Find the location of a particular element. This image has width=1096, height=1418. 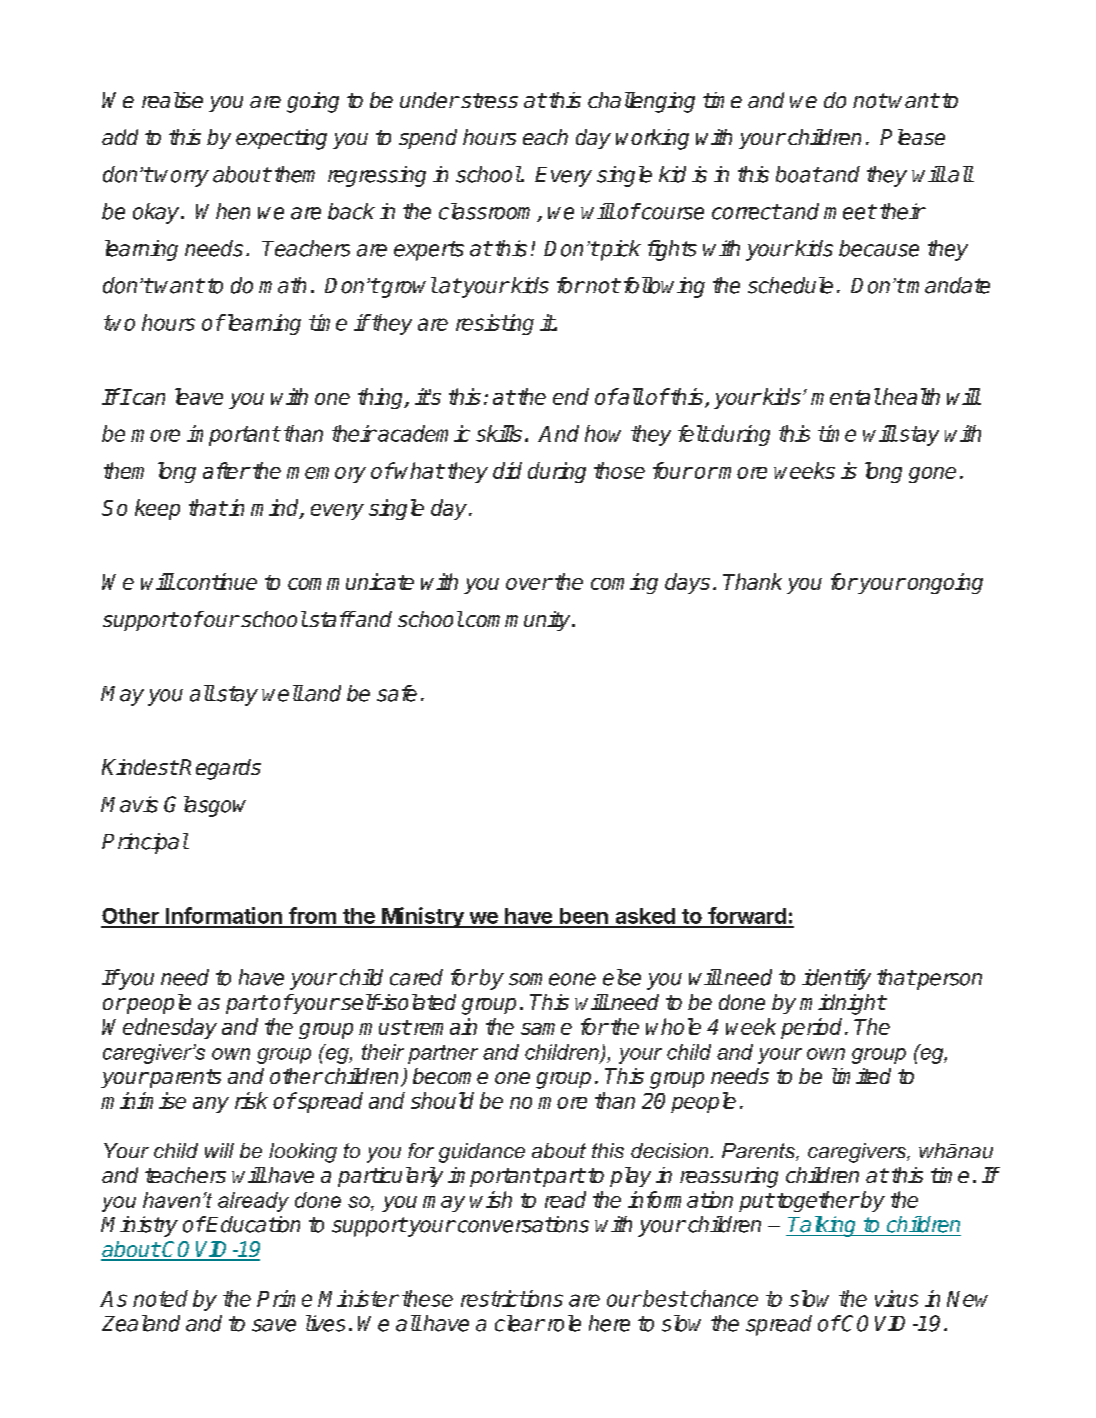

days is located at coordinates (687, 583).
